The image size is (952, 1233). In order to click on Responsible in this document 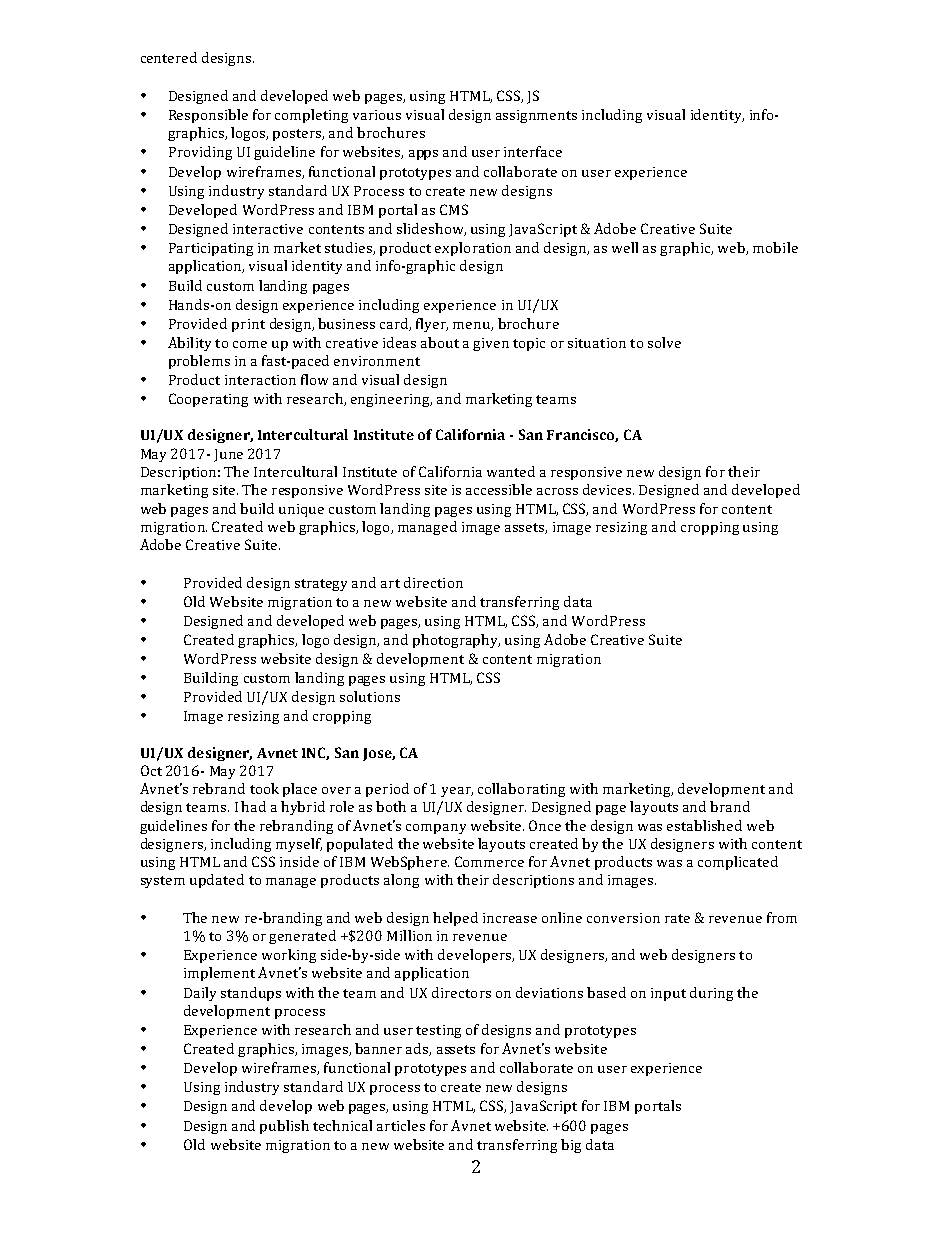, I will do `click(208, 116)`.
